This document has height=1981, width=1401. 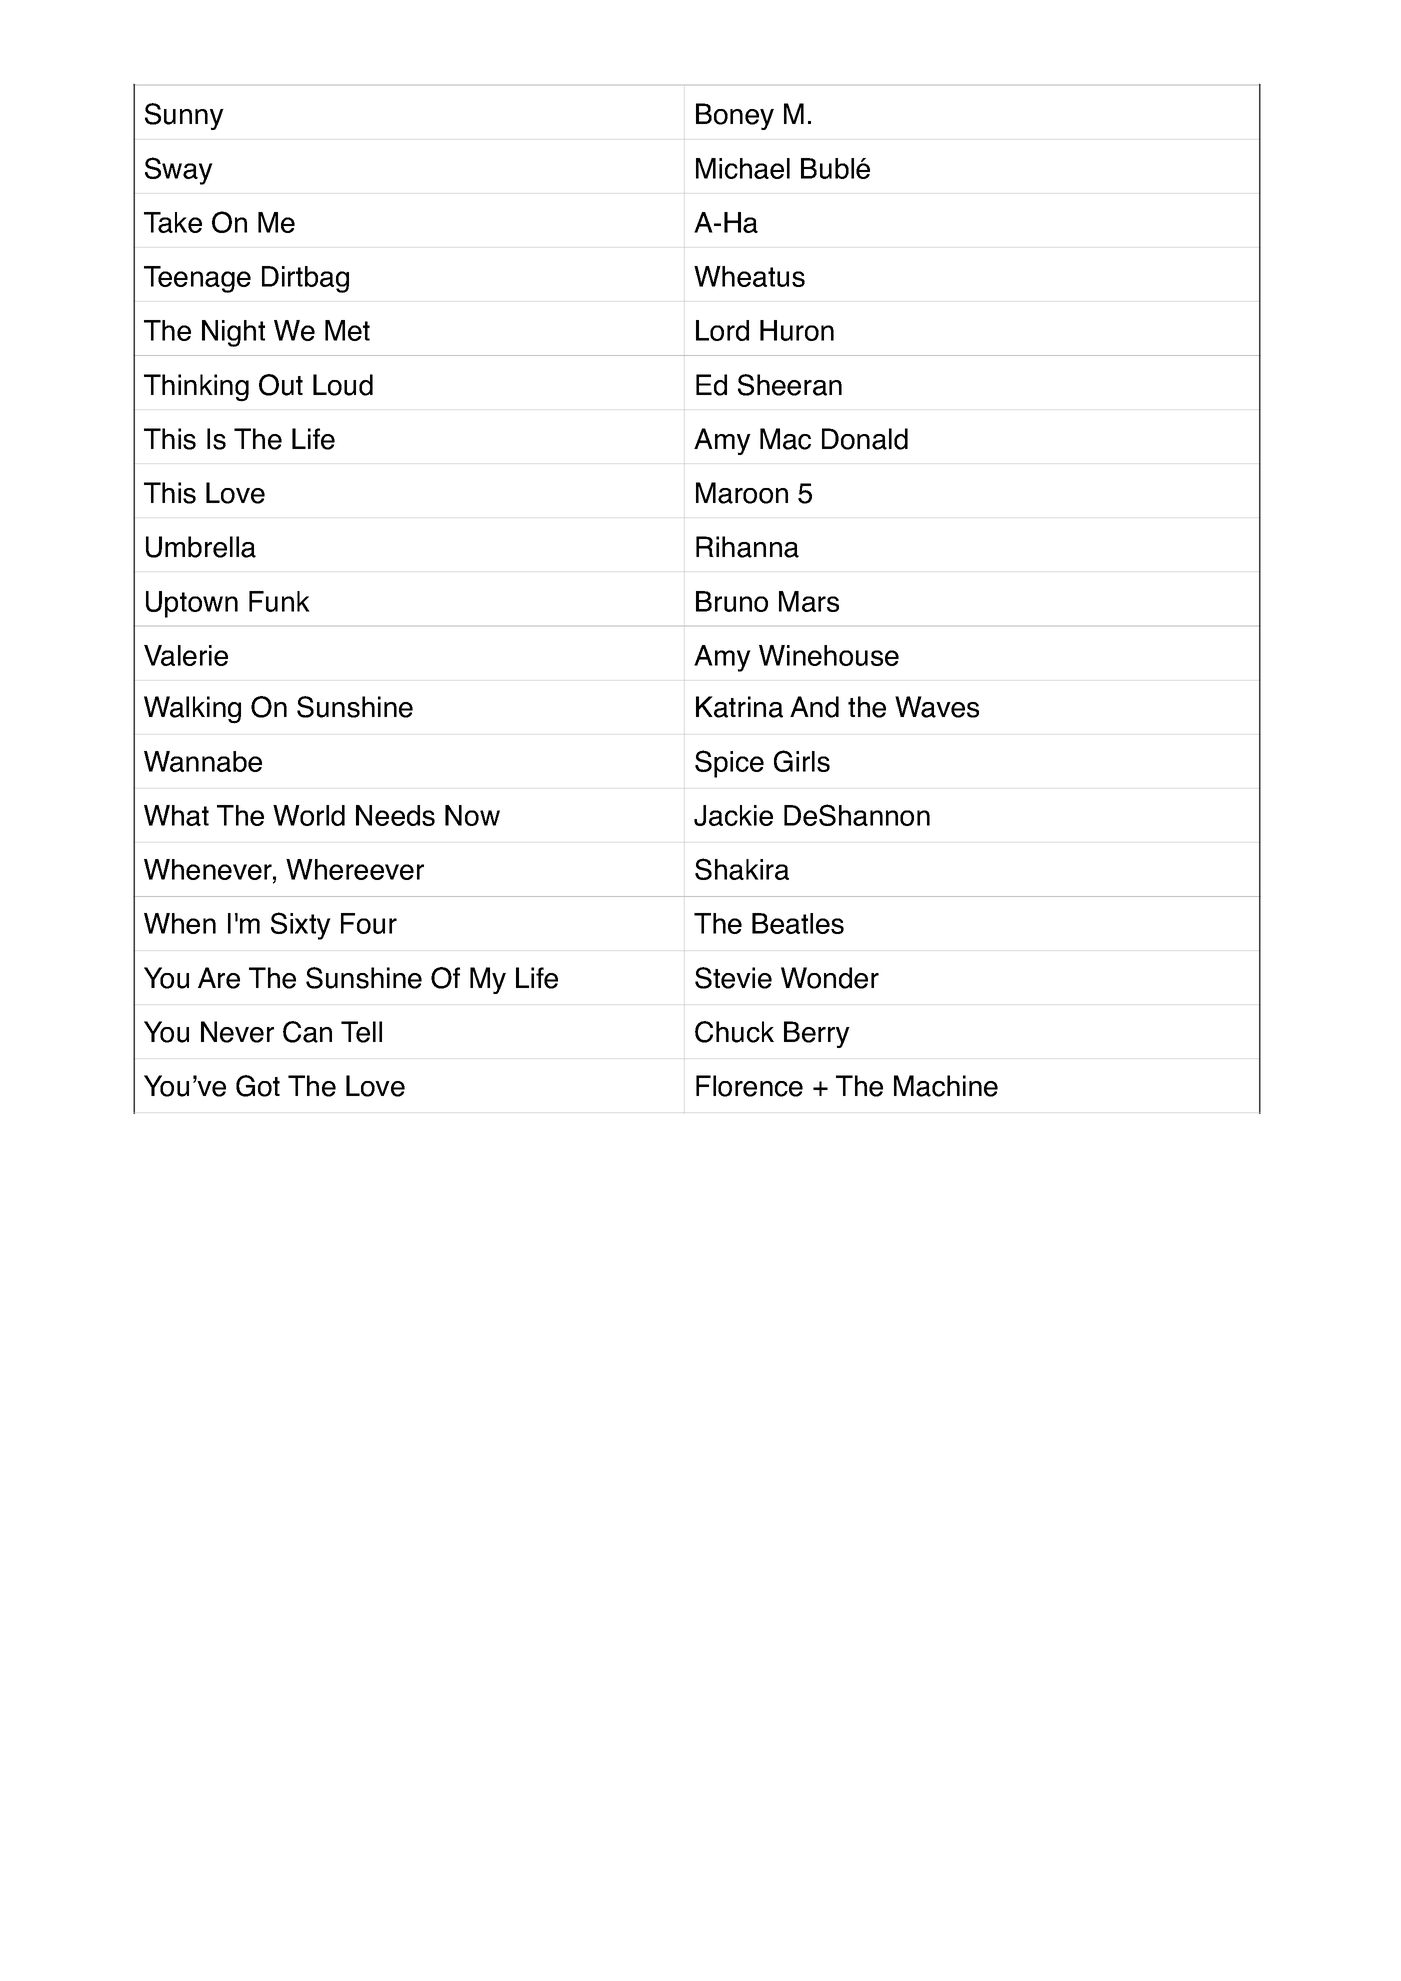 I want to click on Bruno, so click(x=732, y=601).
